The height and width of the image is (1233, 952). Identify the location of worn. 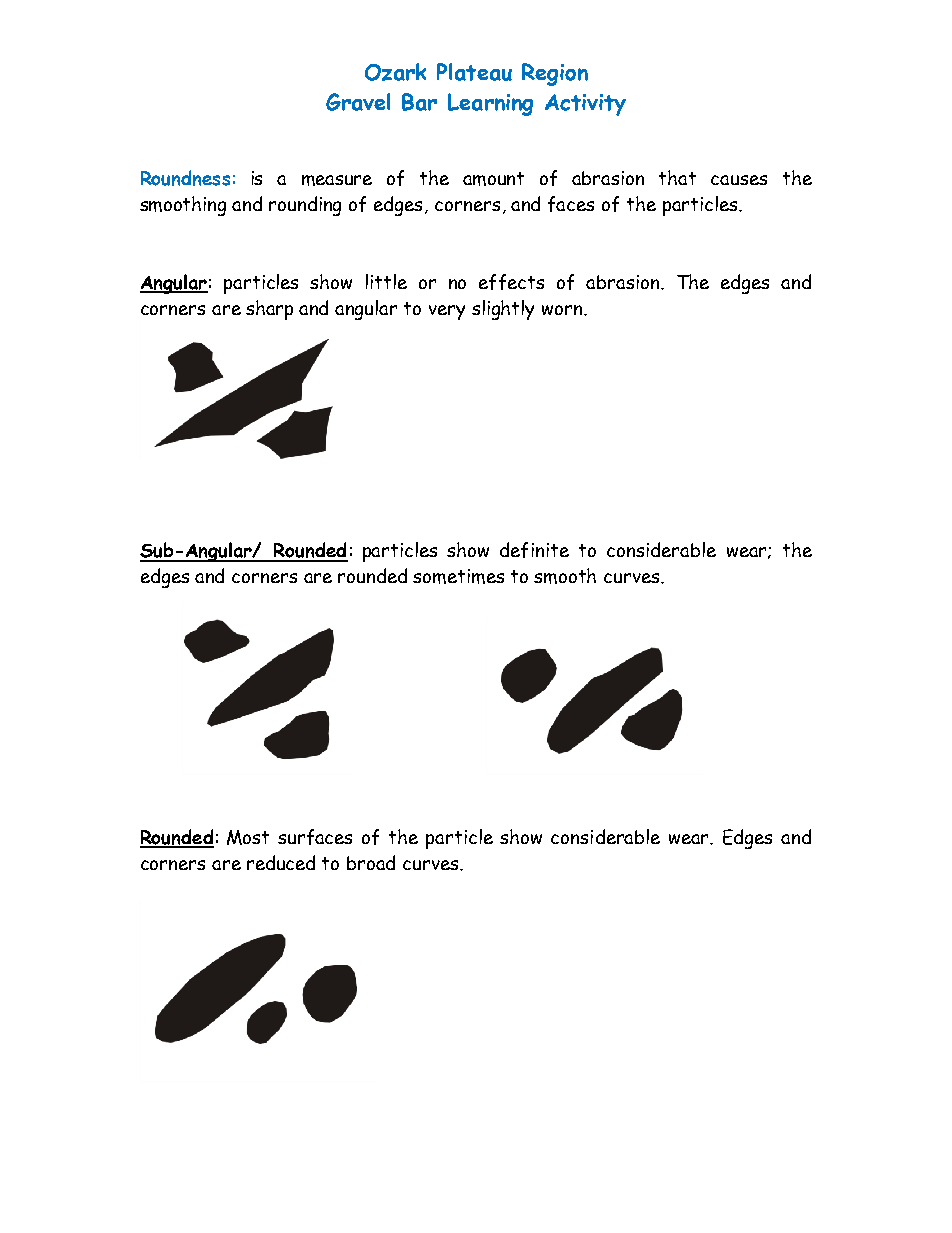
(562, 310).
